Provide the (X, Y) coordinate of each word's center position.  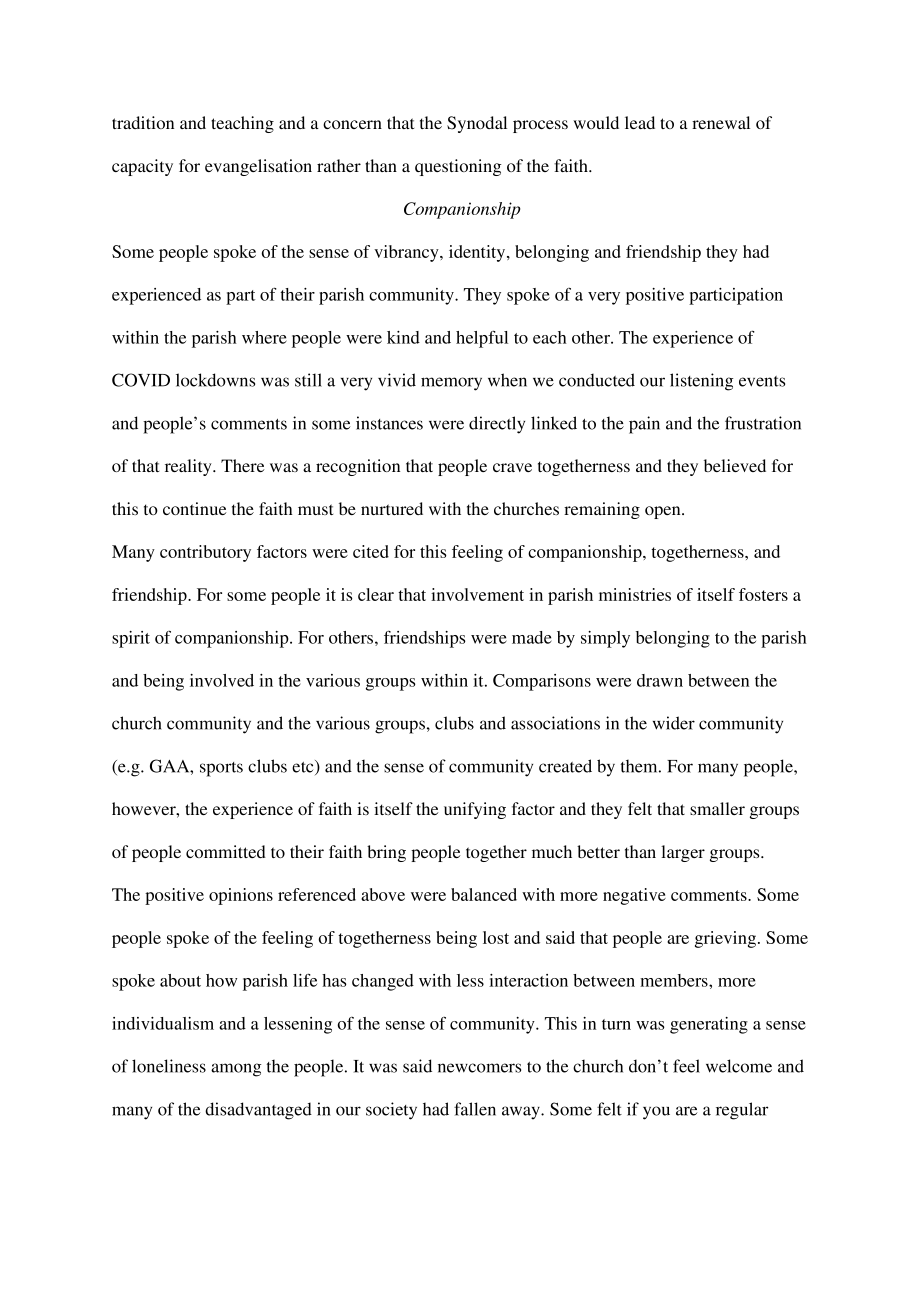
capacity (142, 167)
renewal (721, 122)
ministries (635, 594)
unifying (475, 810)
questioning (458, 167)
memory (451, 384)
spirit (131, 639)
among (236, 1070)
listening (701, 382)
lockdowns (215, 380)
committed (226, 851)
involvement (477, 594)
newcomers (479, 1068)
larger (683, 853)
